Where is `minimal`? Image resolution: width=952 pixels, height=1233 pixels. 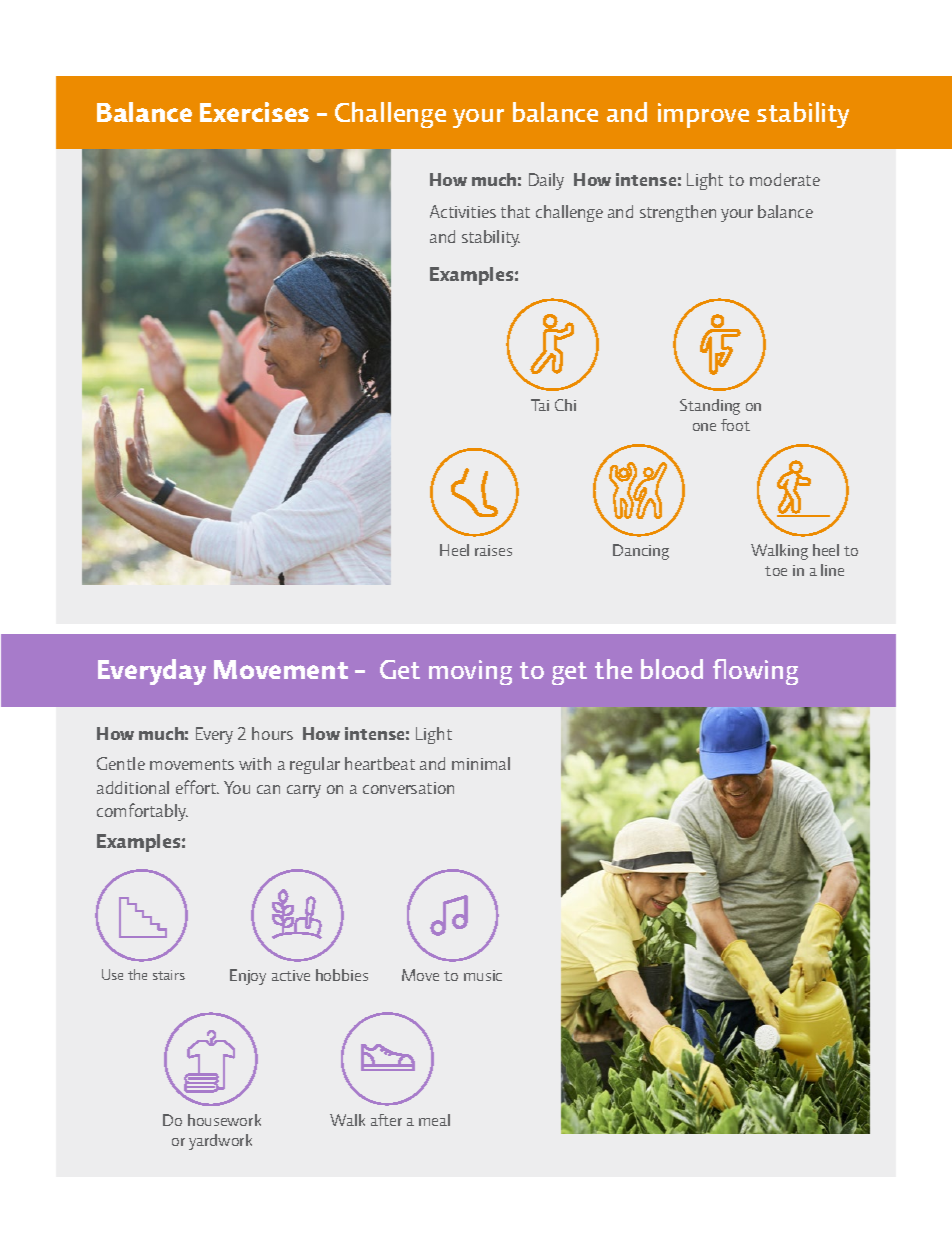
minimal is located at coordinates (481, 763).
